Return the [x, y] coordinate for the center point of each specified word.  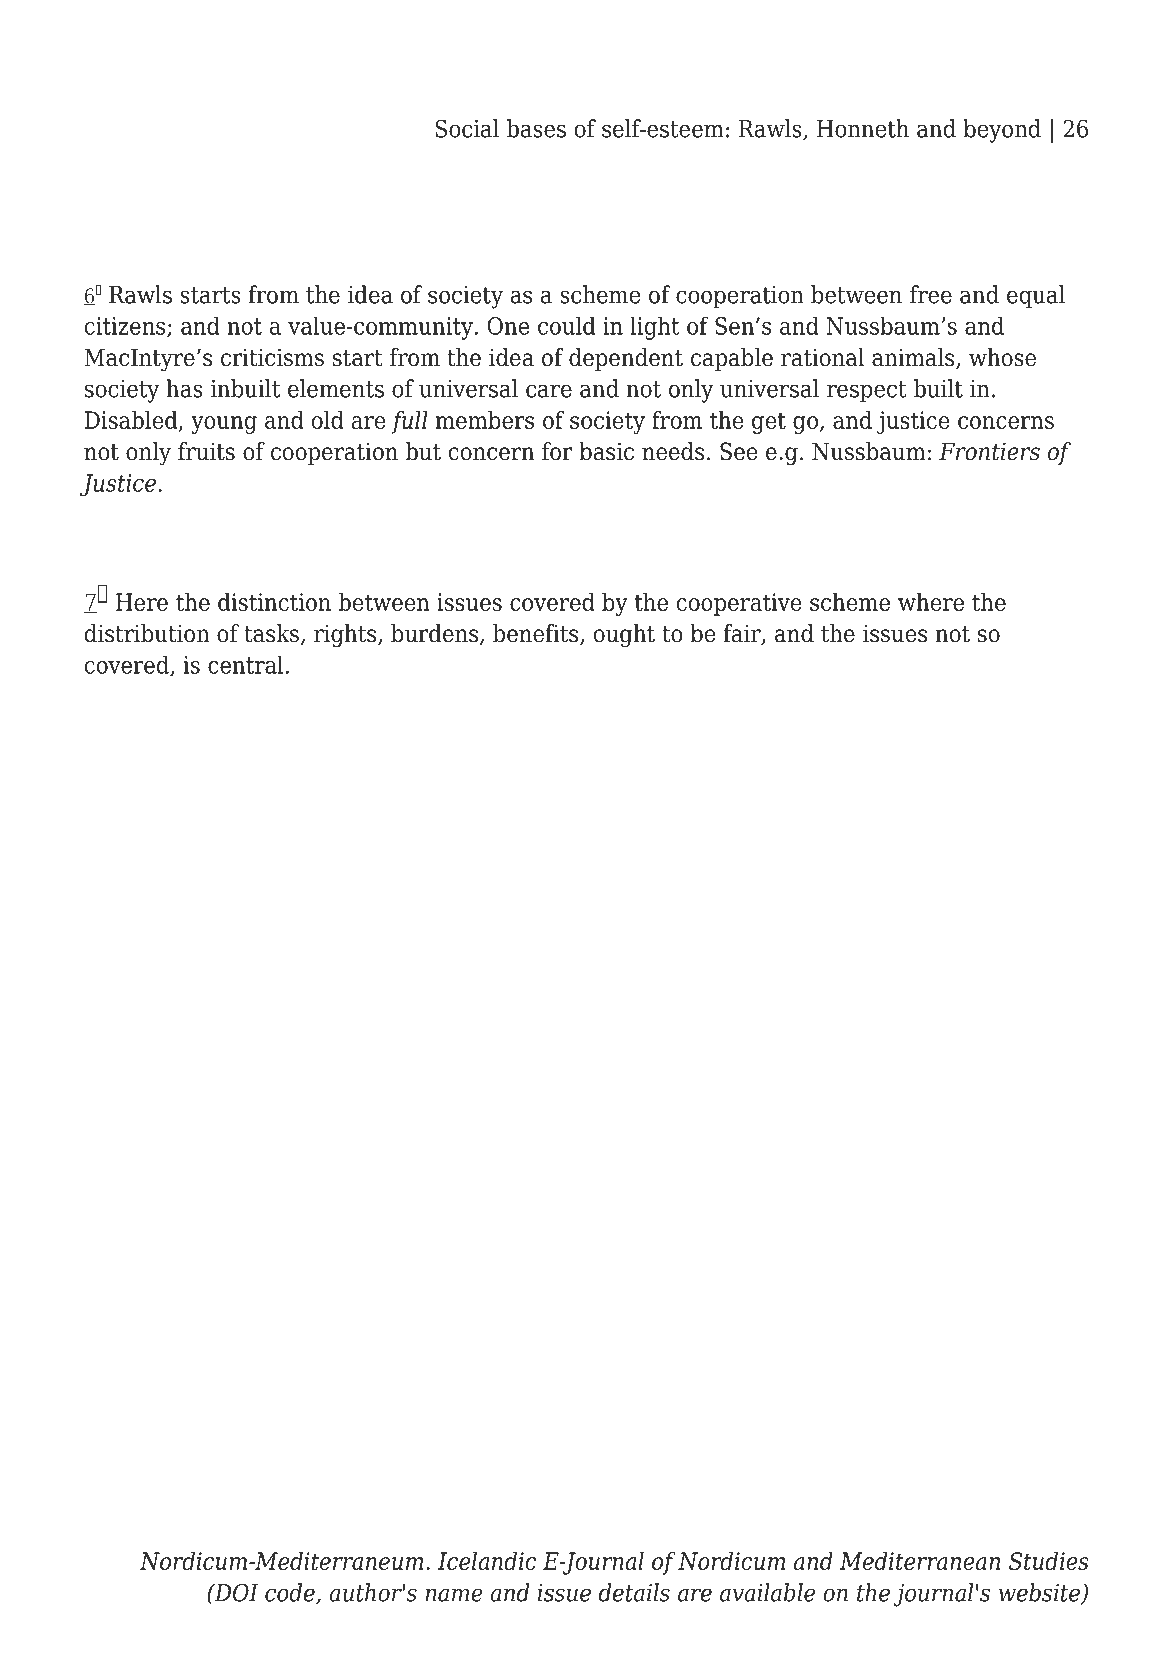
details [634, 1592]
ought [624, 636]
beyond [1002, 131]
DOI [235, 1592]
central [245, 665]
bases [536, 128]
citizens [126, 327]
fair [743, 634]
